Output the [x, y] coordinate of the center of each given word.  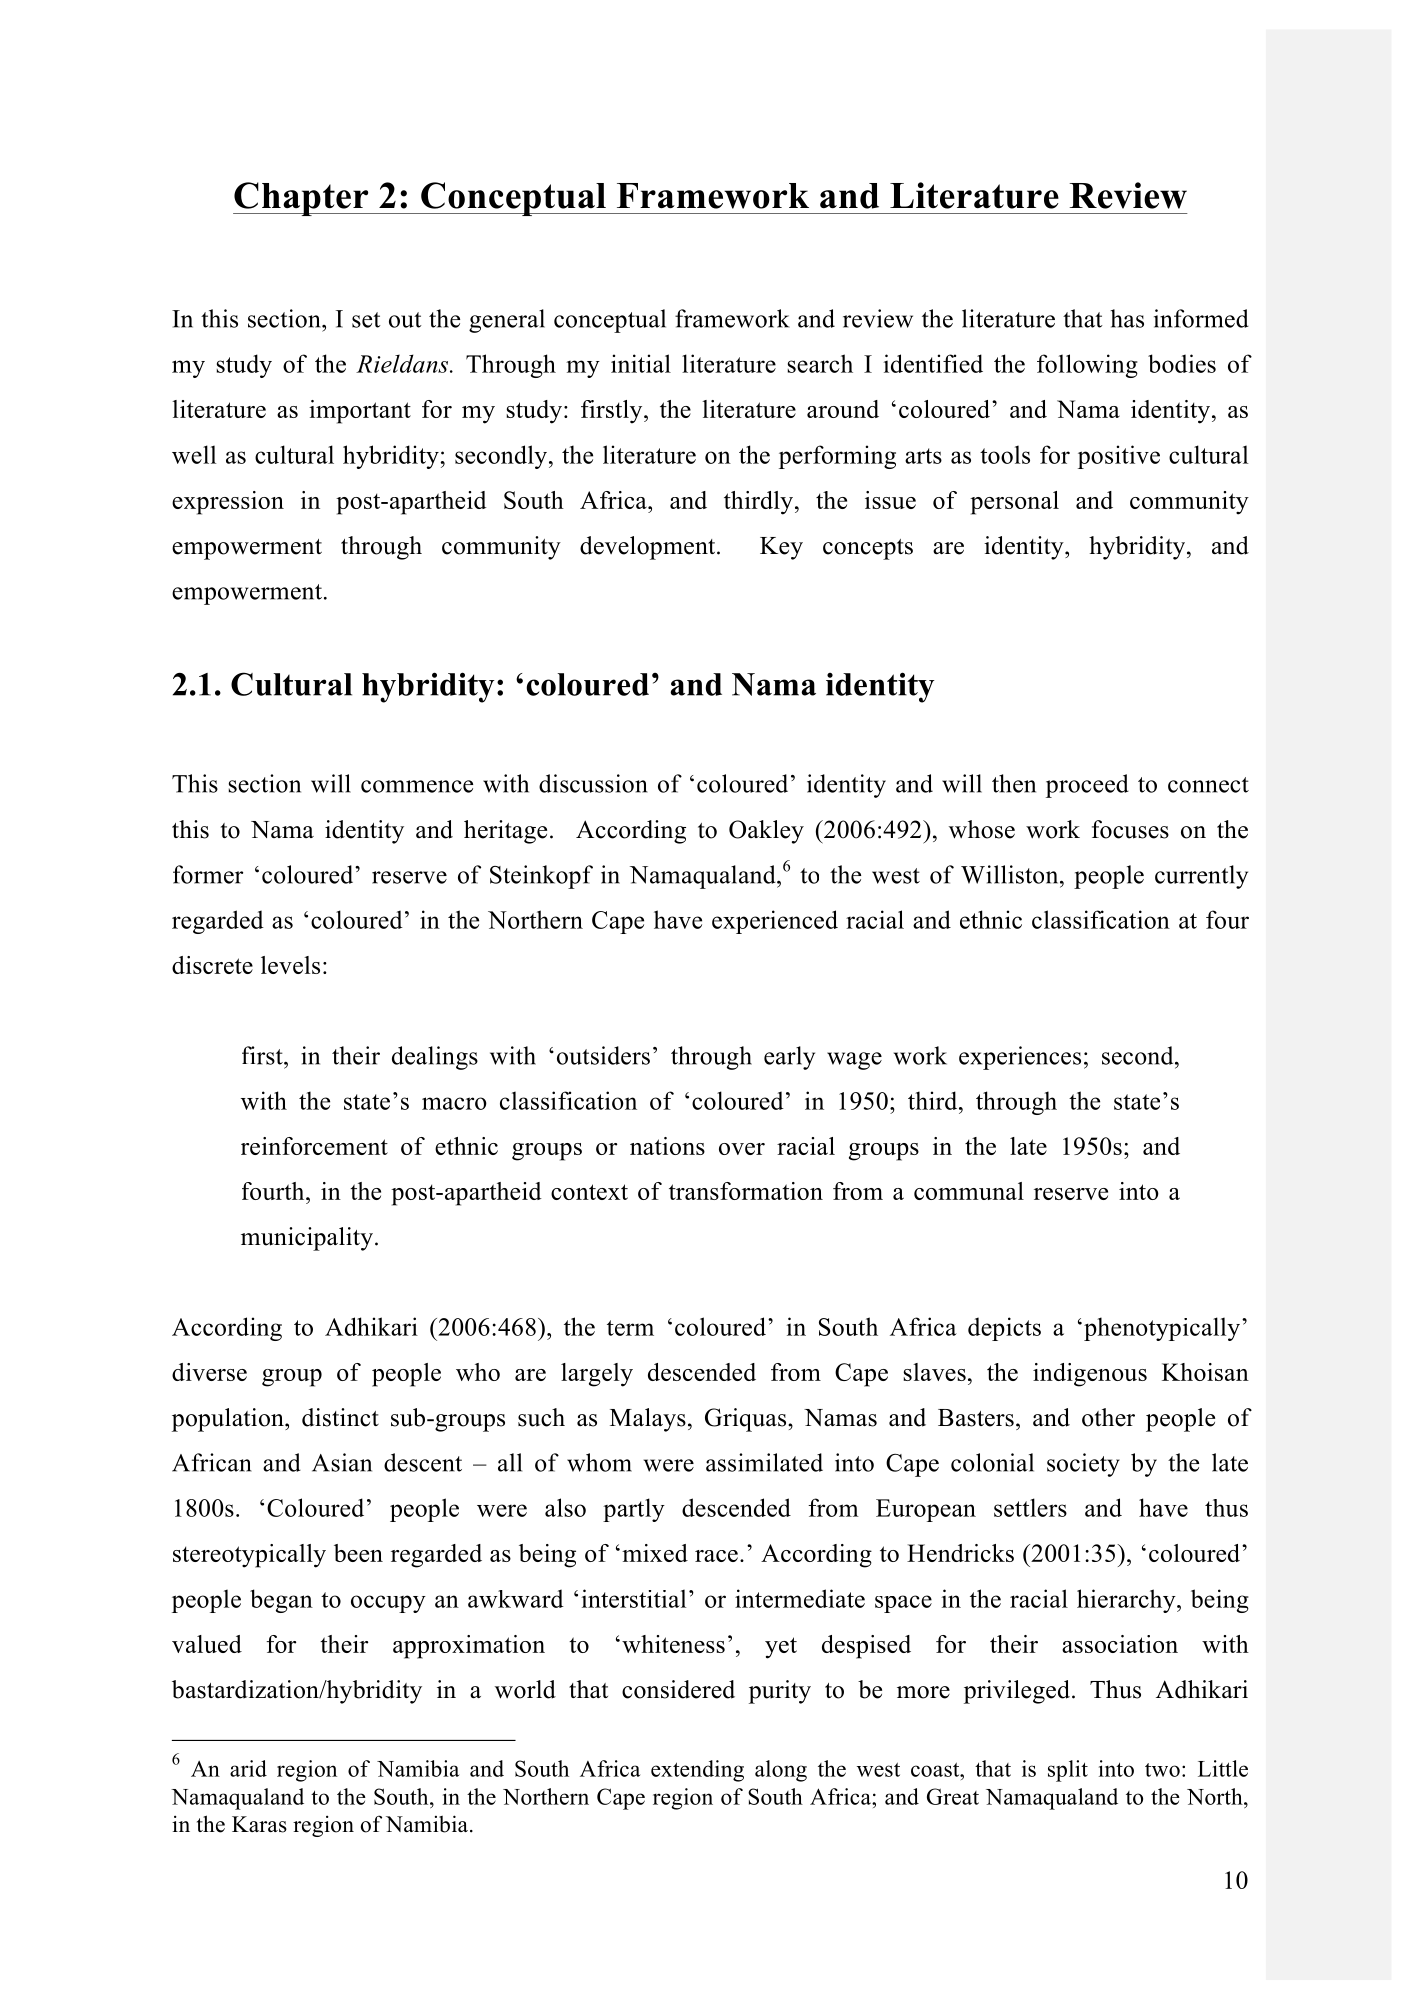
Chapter [302, 199]
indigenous [1090, 1375]
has [1127, 318]
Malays [648, 1420]
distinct [340, 1417]
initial [641, 363]
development [649, 548]
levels [290, 965]
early [789, 1058]
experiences [1020, 1058]
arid [248, 1768]
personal [1014, 503]
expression [228, 503]
